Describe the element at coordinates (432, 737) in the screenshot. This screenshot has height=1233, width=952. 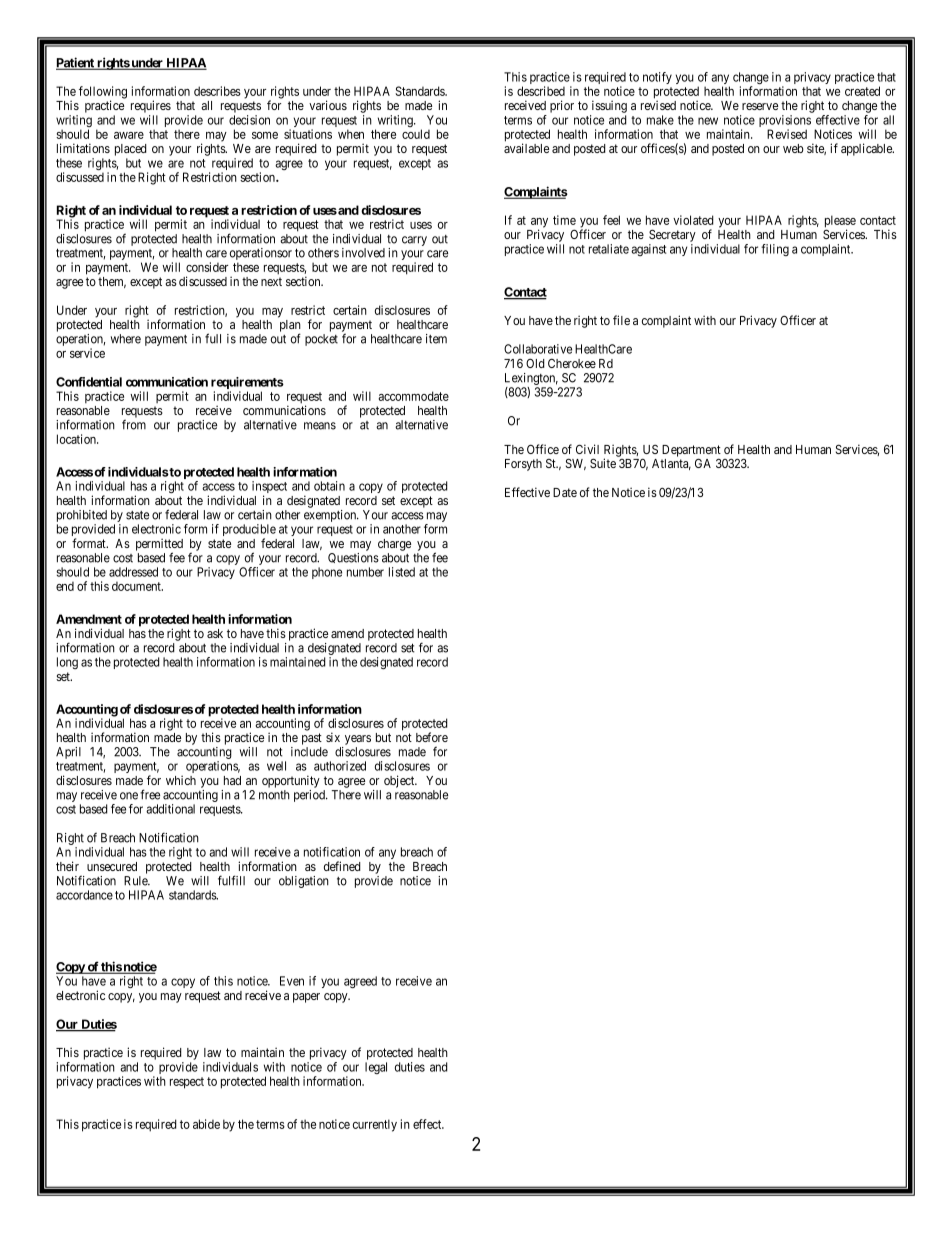
I see `before` at that location.
